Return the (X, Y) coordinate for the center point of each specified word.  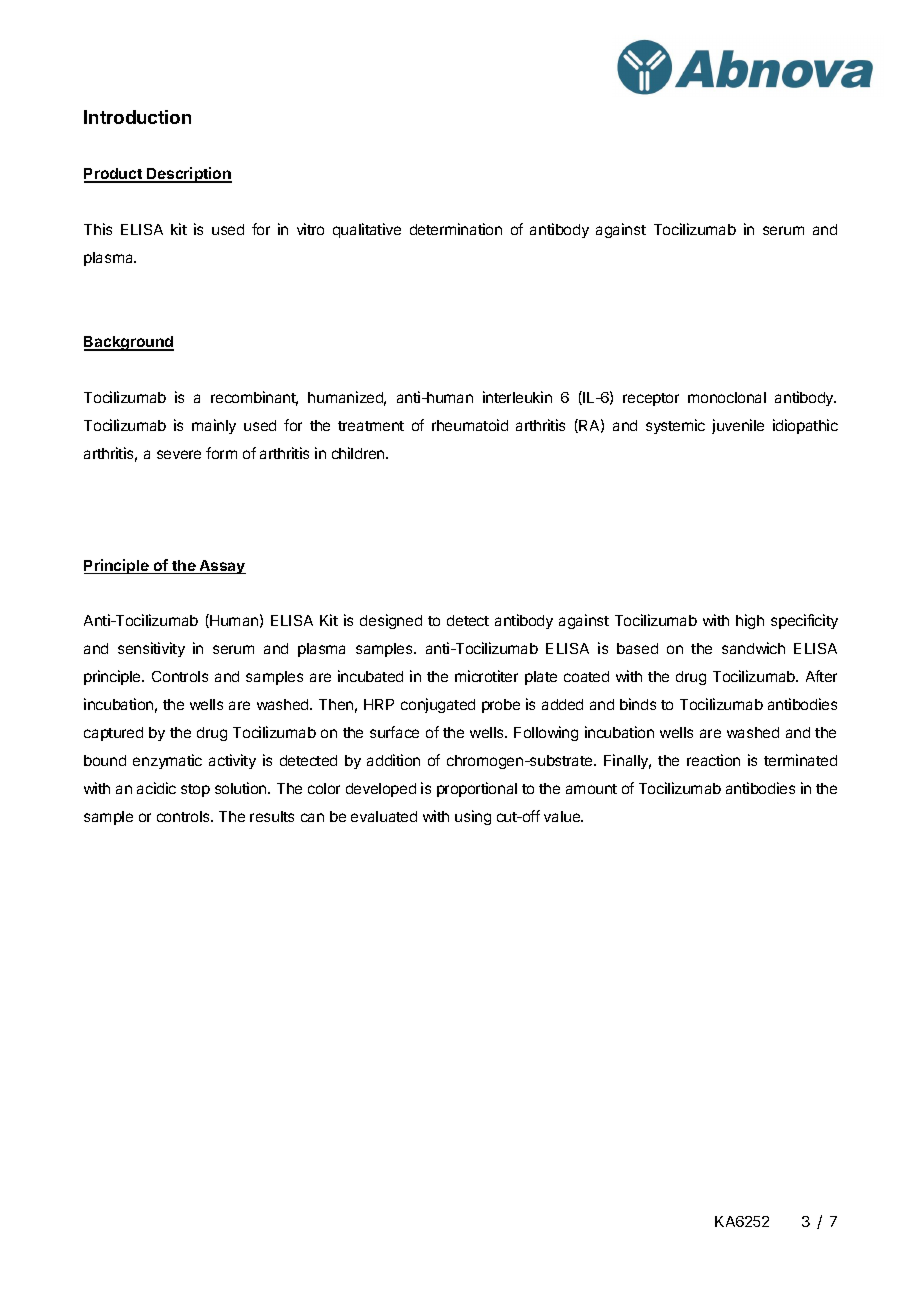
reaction (713, 760)
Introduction (137, 117)
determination (456, 229)
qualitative (367, 230)
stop (195, 790)
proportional (477, 789)
